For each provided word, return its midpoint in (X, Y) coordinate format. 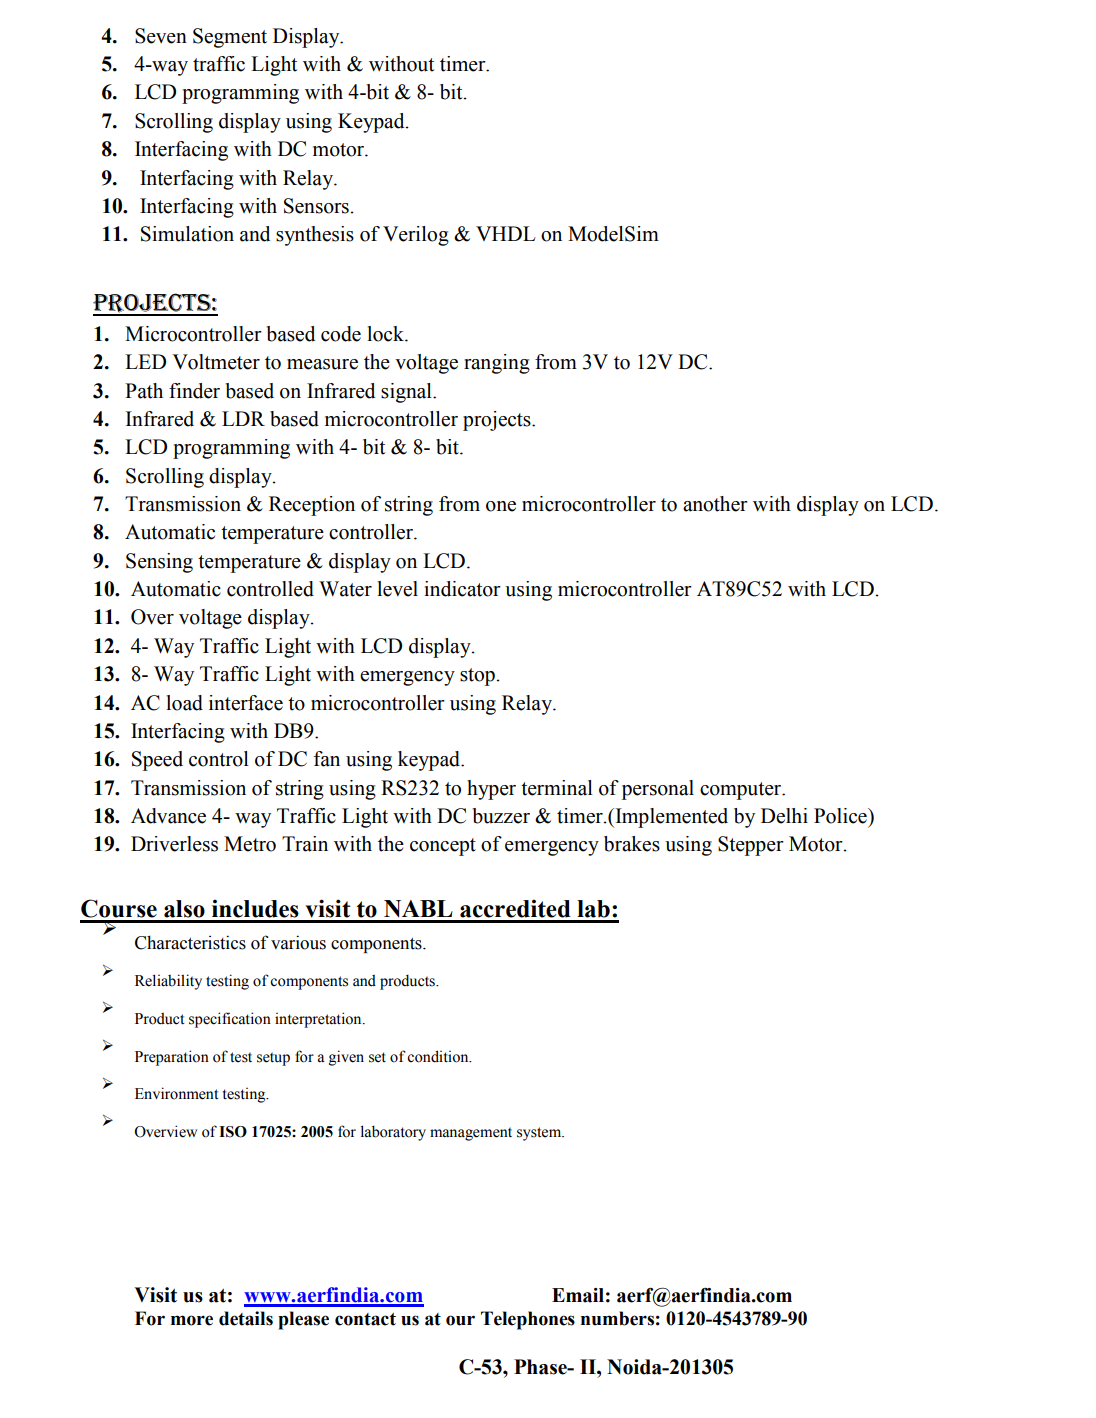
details (246, 1318)
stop (478, 677)
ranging (497, 364)
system (540, 1134)
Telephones (528, 1320)
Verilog (416, 236)
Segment (230, 38)
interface (246, 703)
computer (742, 791)
